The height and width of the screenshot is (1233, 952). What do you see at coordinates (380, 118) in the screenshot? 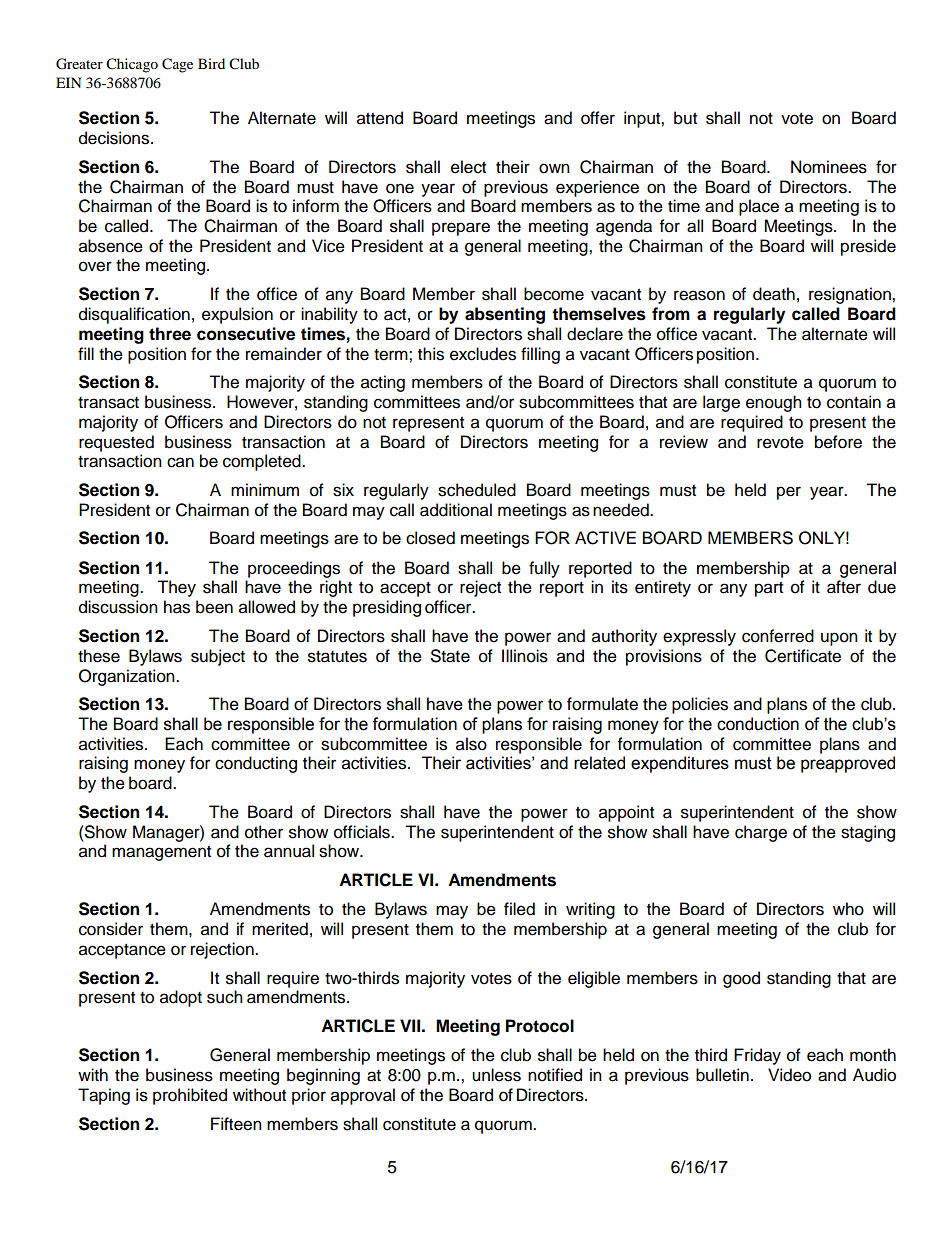
I see `attend` at bounding box center [380, 118].
